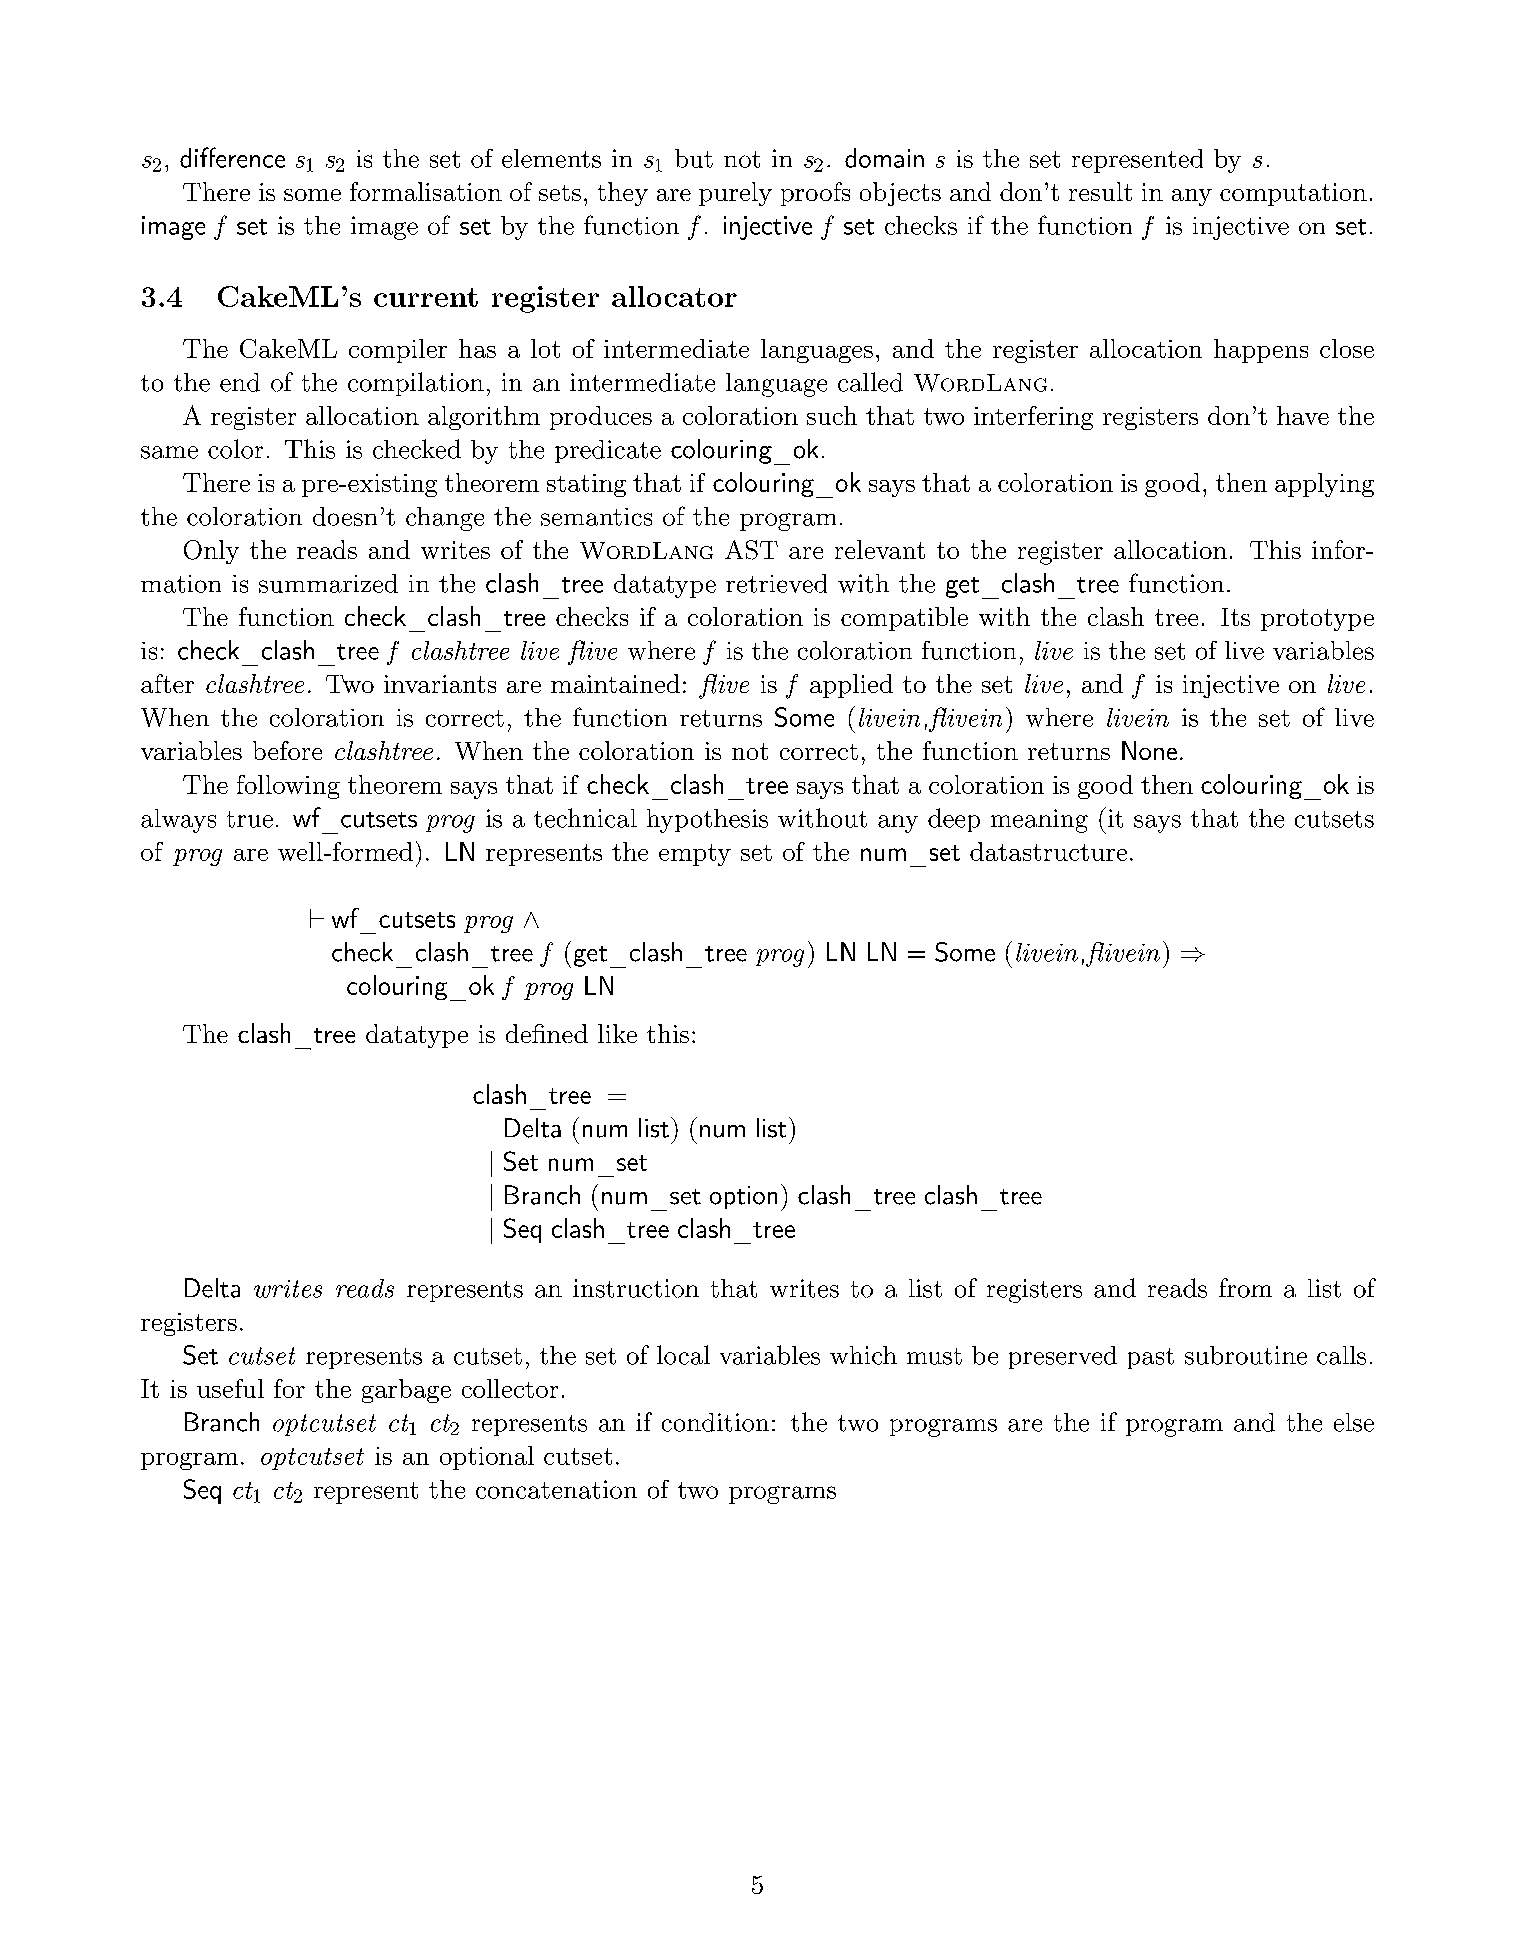 This document has height=1960, width=1515. I want to click on hypothesis, so click(707, 821).
